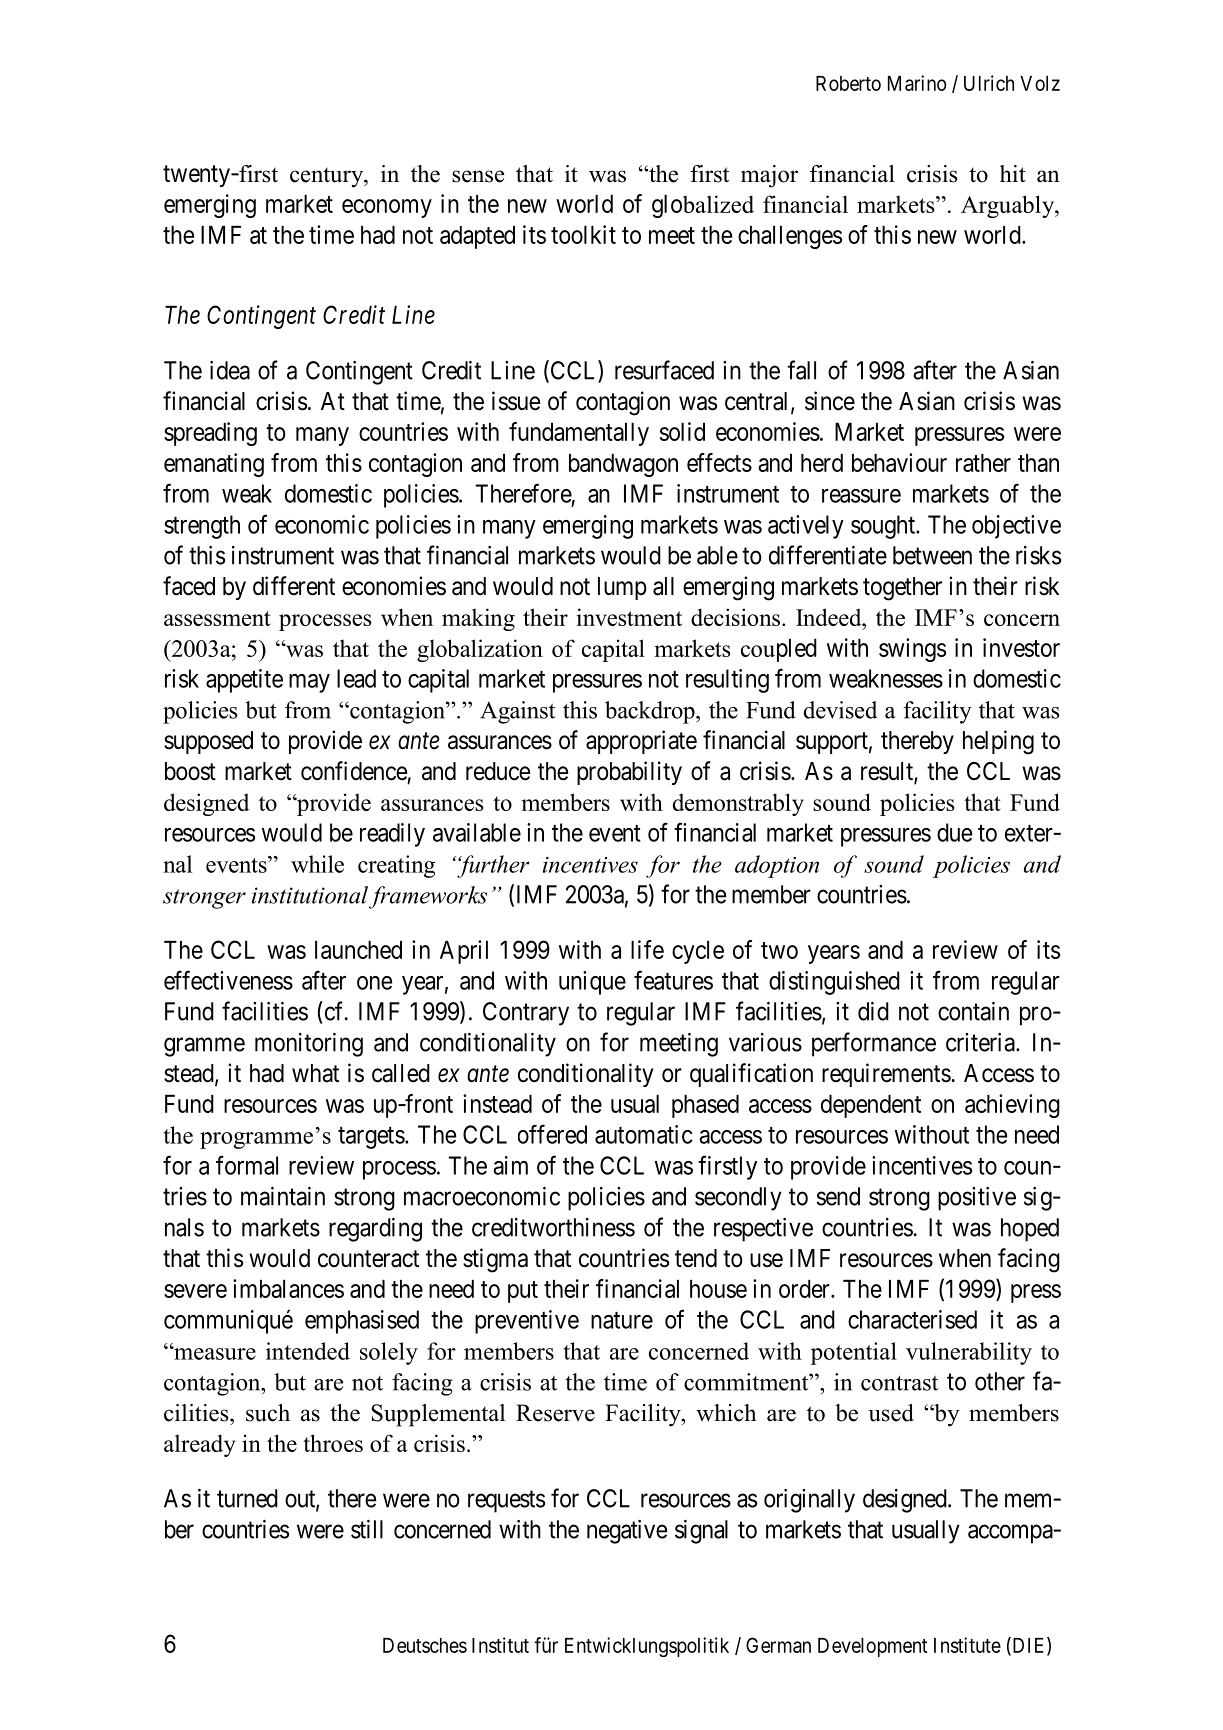  What do you see at coordinates (954, 832) in the page?
I see `due` at bounding box center [954, 832].
